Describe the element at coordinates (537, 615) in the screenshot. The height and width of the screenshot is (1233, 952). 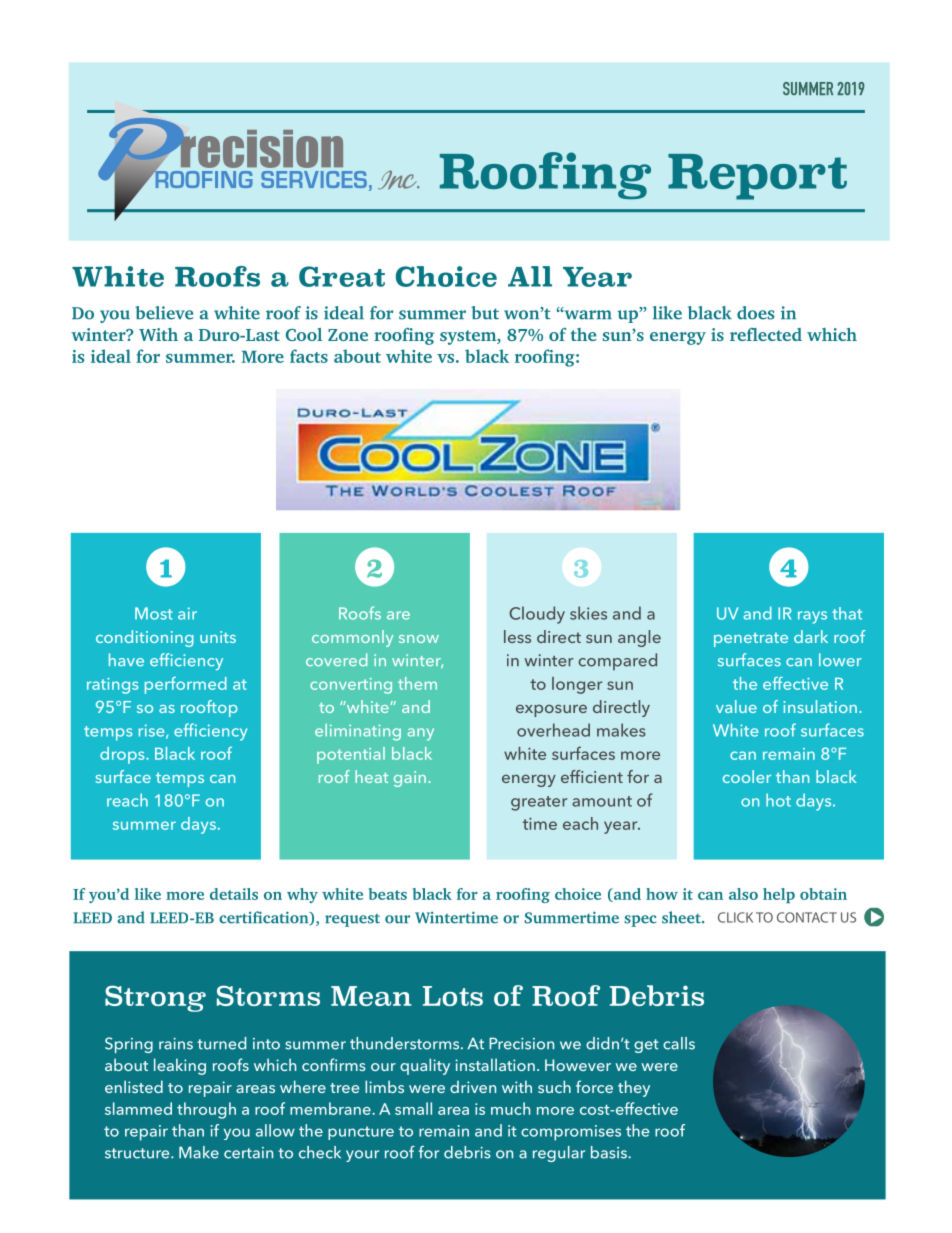
I see `Cloudy` at that location.
